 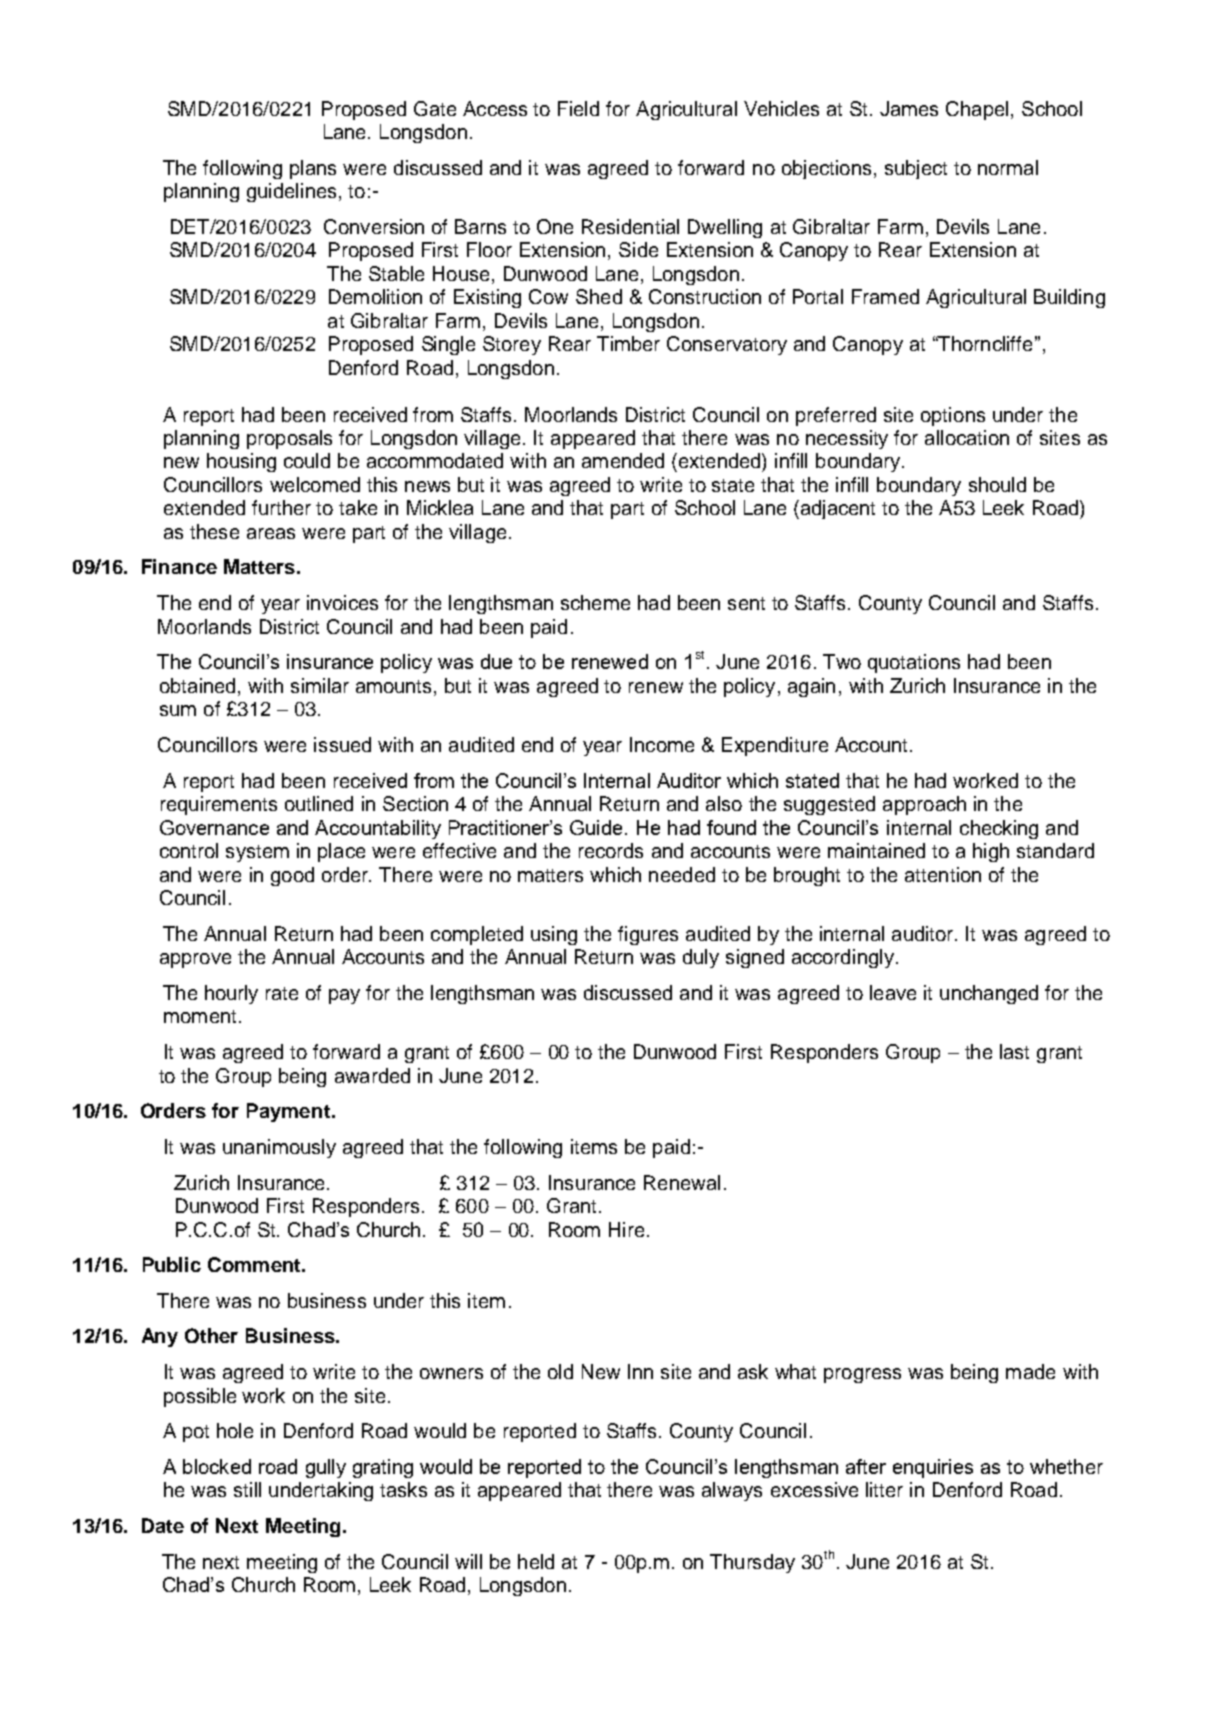 What do you see at coordinates (578, 108) in the screenshot?
I see `Field` at bounding box center [578, 108].
